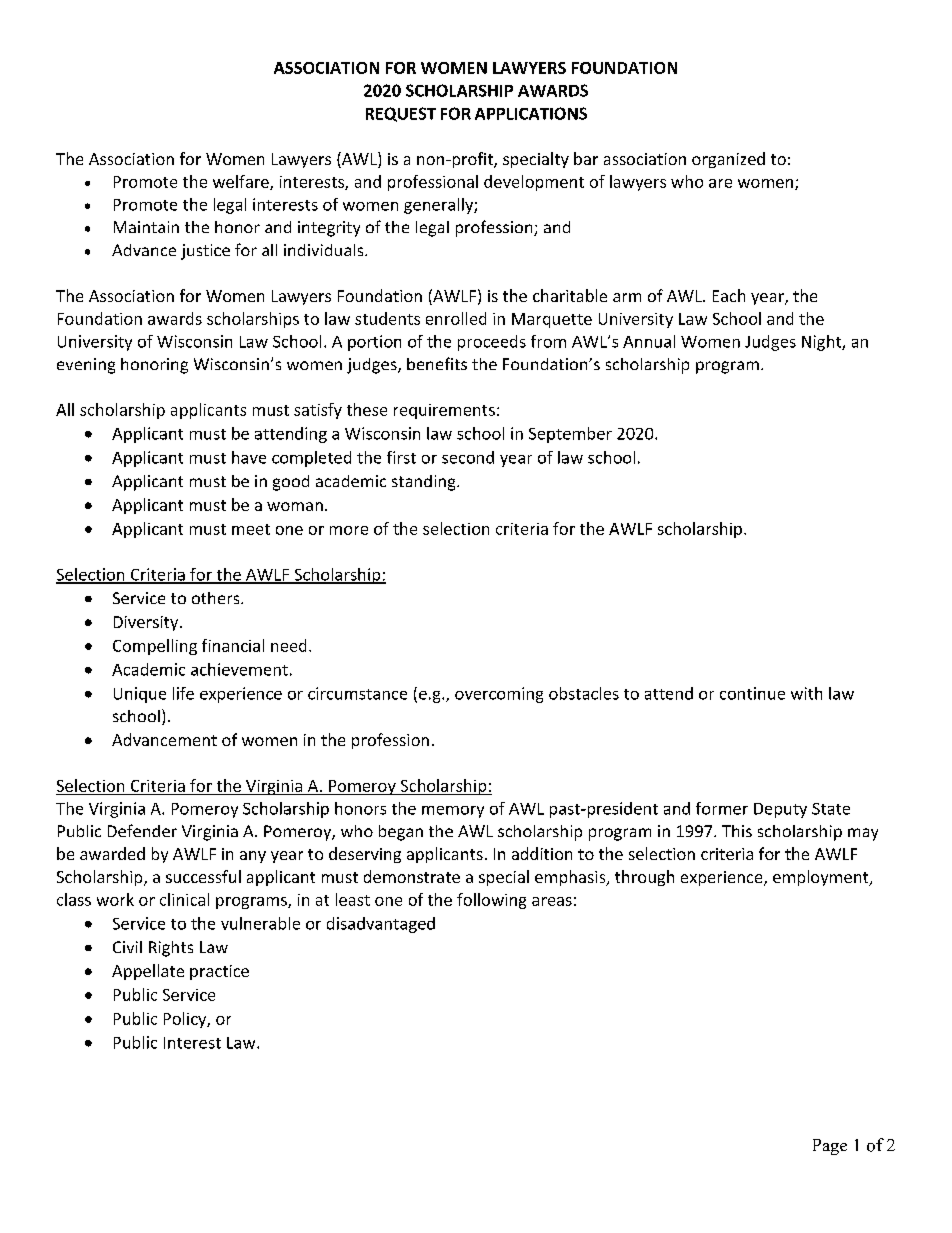 The height and width of the screenshot is (1233, 952). Describe the element at coordinates (242, 182) in the screenshot. I see `welfare` at that location.
